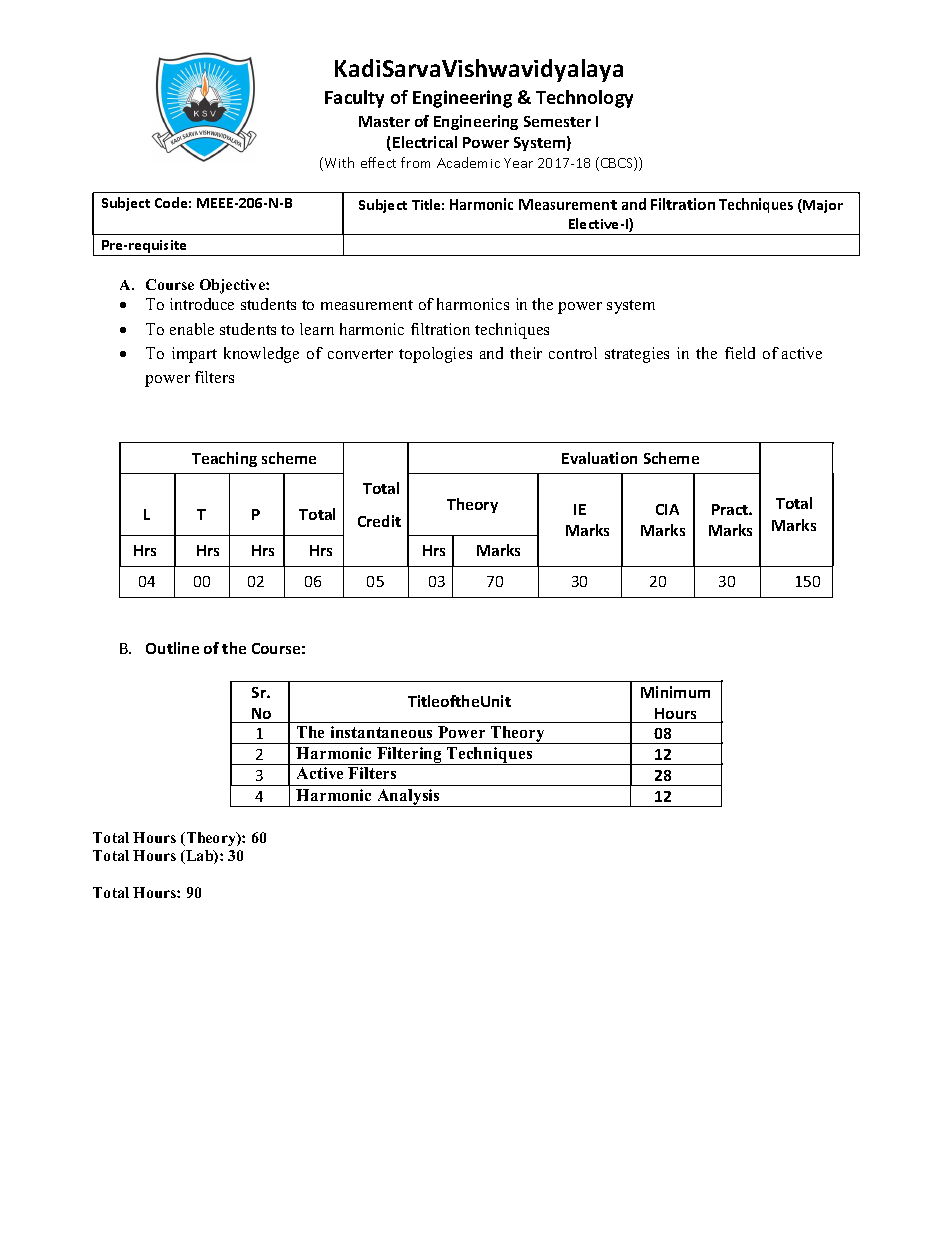 The image size is (952, 1233). Describe the element at coordinates (354, 99) in the document. I see `Faculty` at that location.
